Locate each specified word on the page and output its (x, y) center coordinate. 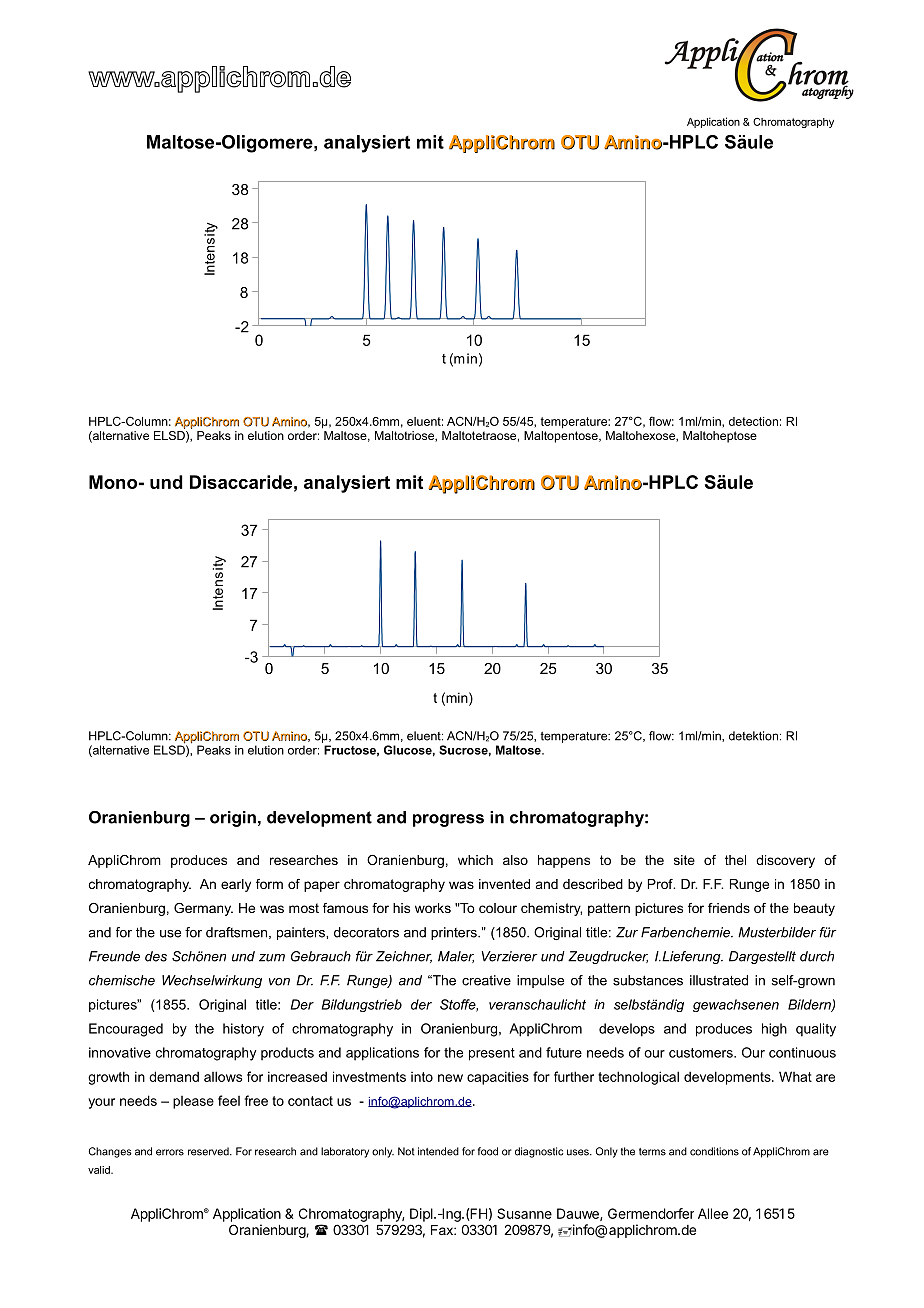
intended (438, 1151)
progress (448, 820)
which (475, 860)
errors (170, 1152)
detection (753, 421)
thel (735, 860)
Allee (713, 1213)
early (236, 885)
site (684, 860)
